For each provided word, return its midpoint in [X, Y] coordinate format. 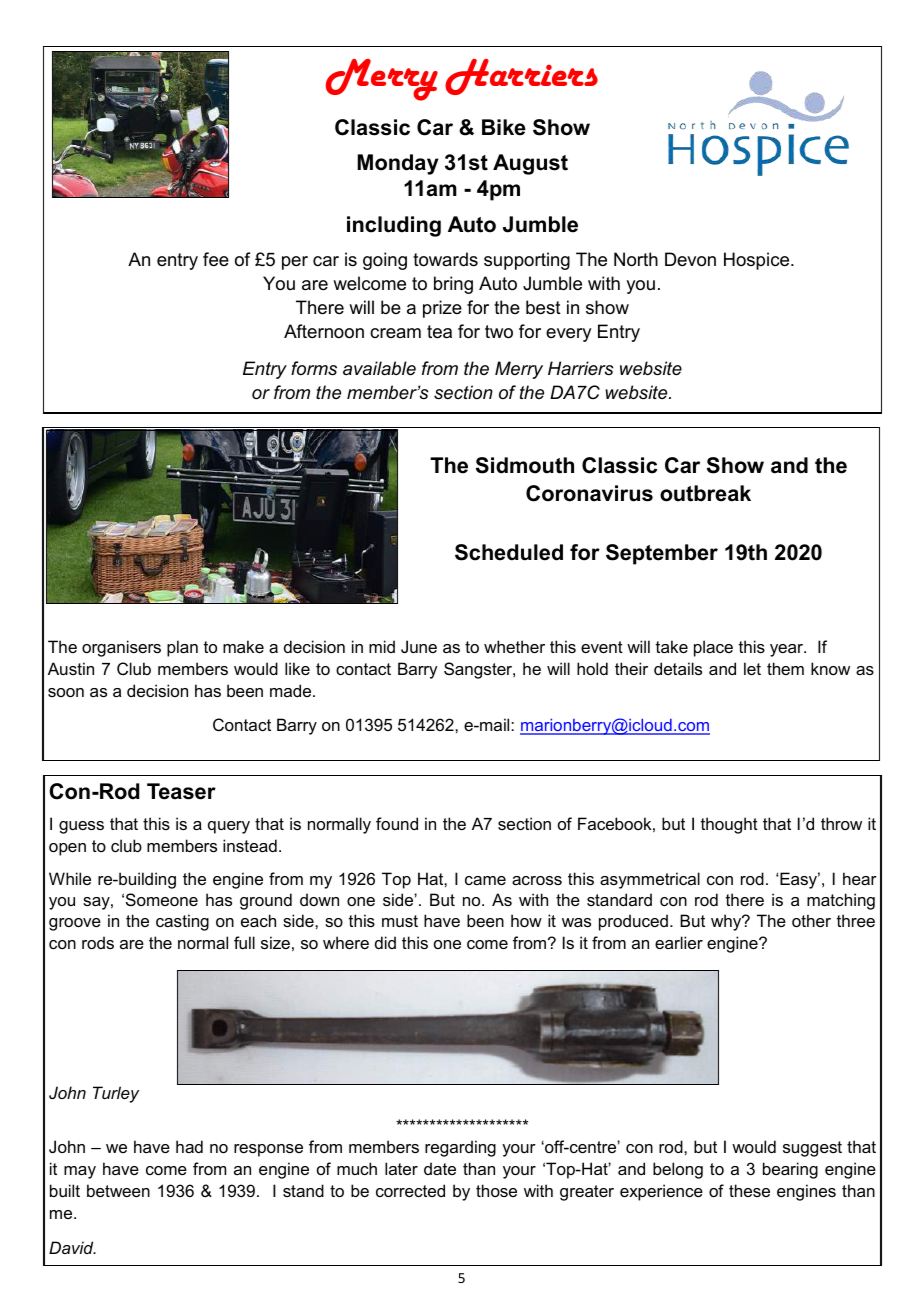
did [385, 942]
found [397, 823]
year [788, 650]
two [499, 331]
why [727, 922]
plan [182, 648]
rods [98, 942]
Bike [504, 127]
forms [314, 368]
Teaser [181, 791]
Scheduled [509, 552]
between [118, 1190]
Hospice [758, 261]
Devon [690, 259]
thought [729, 825]
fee [216, 259]
